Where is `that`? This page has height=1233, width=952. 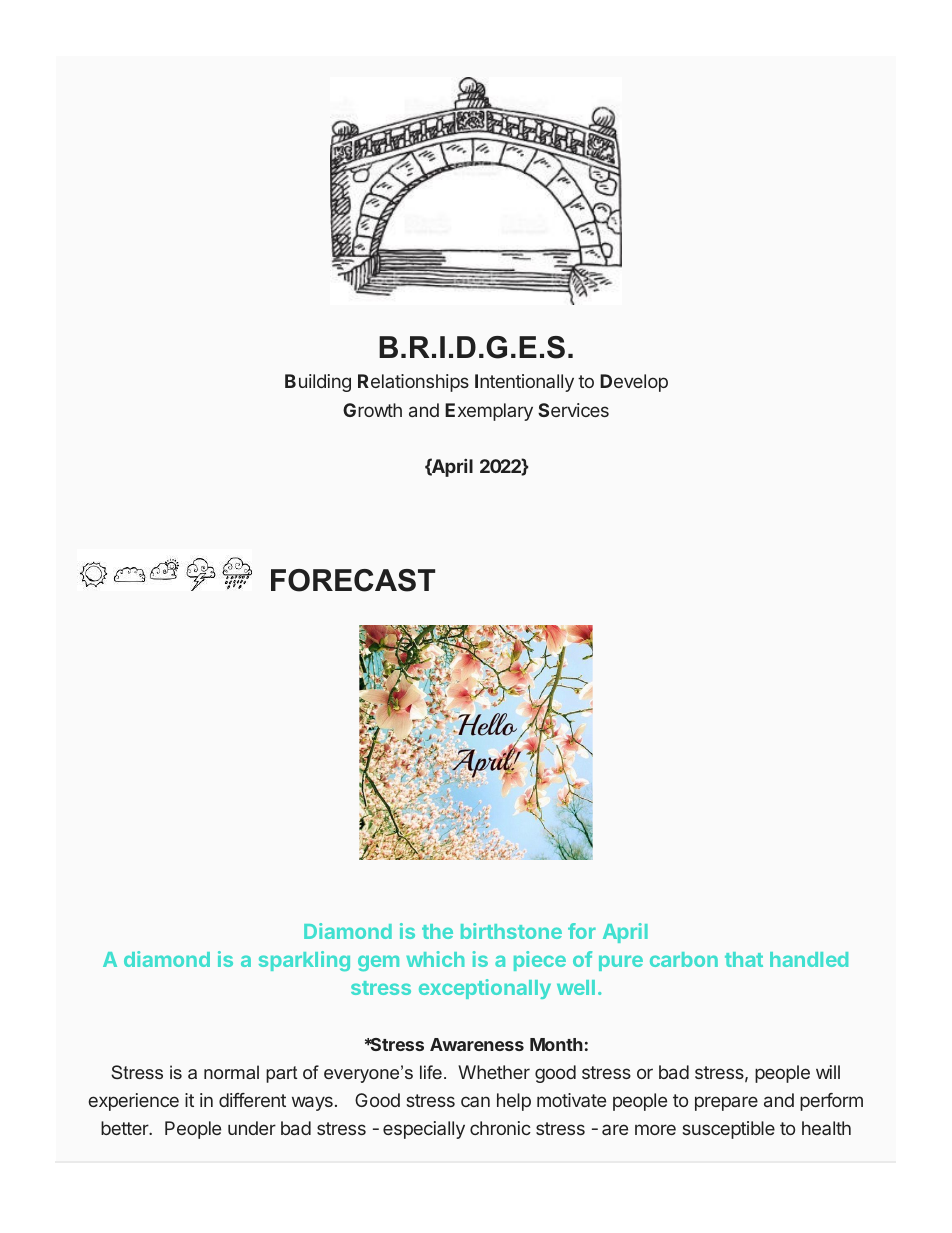 that is located at coordinates (744, 959).
